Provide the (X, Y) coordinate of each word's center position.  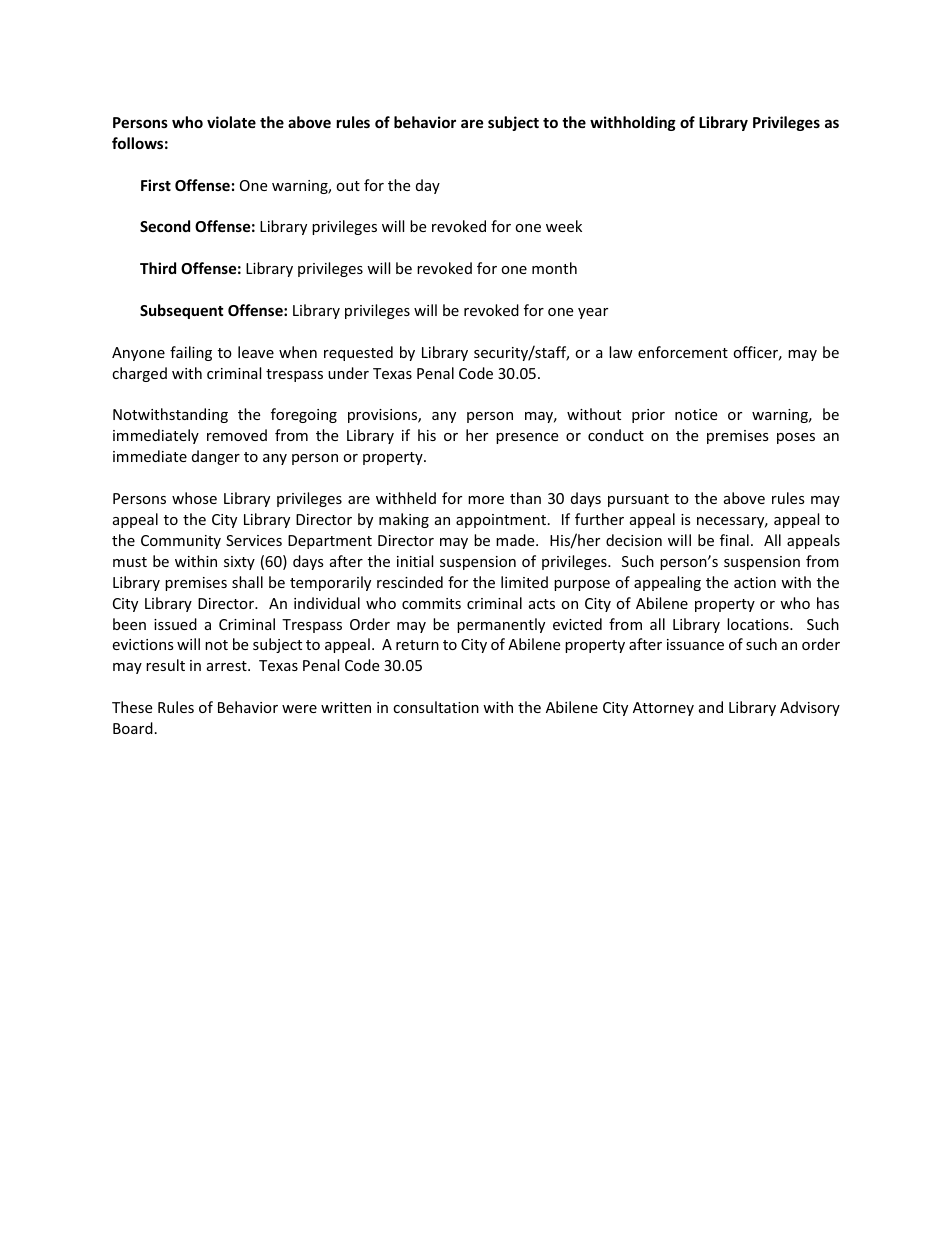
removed (237, 435)
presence (527, 438)
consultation (436, 707)
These (132, 707)
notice (696, 414)
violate (231, 122)
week (564, 226)
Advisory (810, 708)
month (554, 268)
